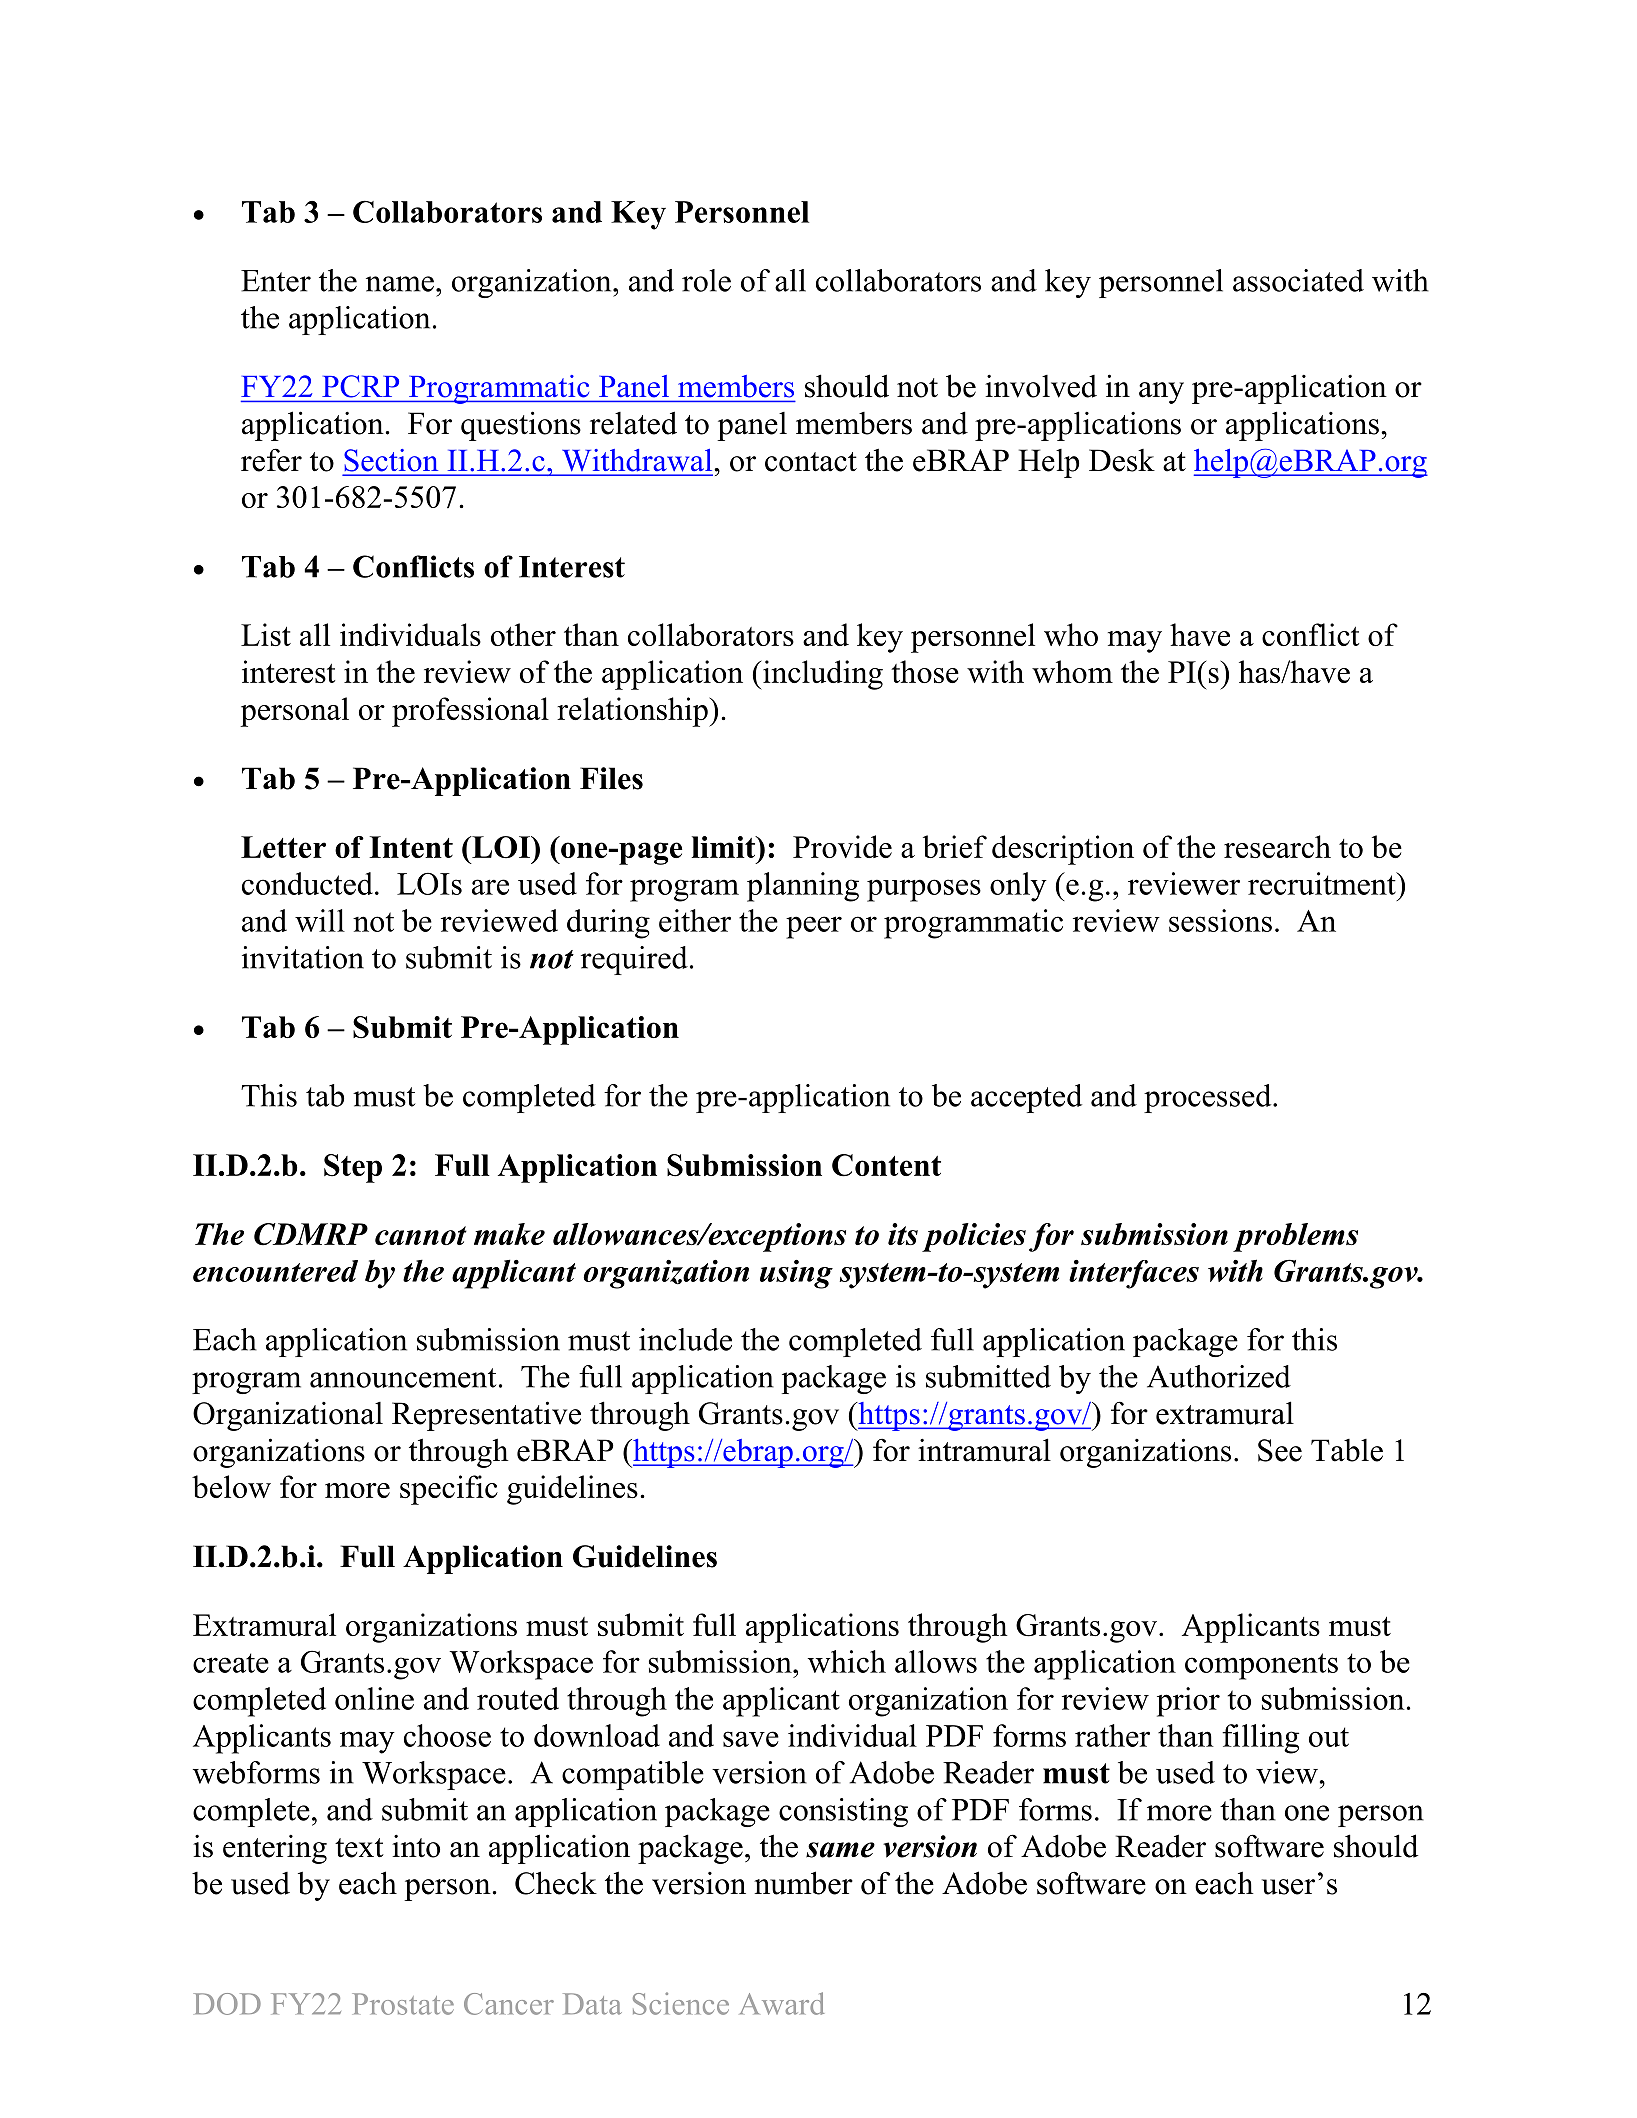 The width and height of the screenshot is (1637, 2118). What do you see at coordinates (1219, 1376) in the screenshot?
I see `Authorized` at bounding box center [1219, 1376].
